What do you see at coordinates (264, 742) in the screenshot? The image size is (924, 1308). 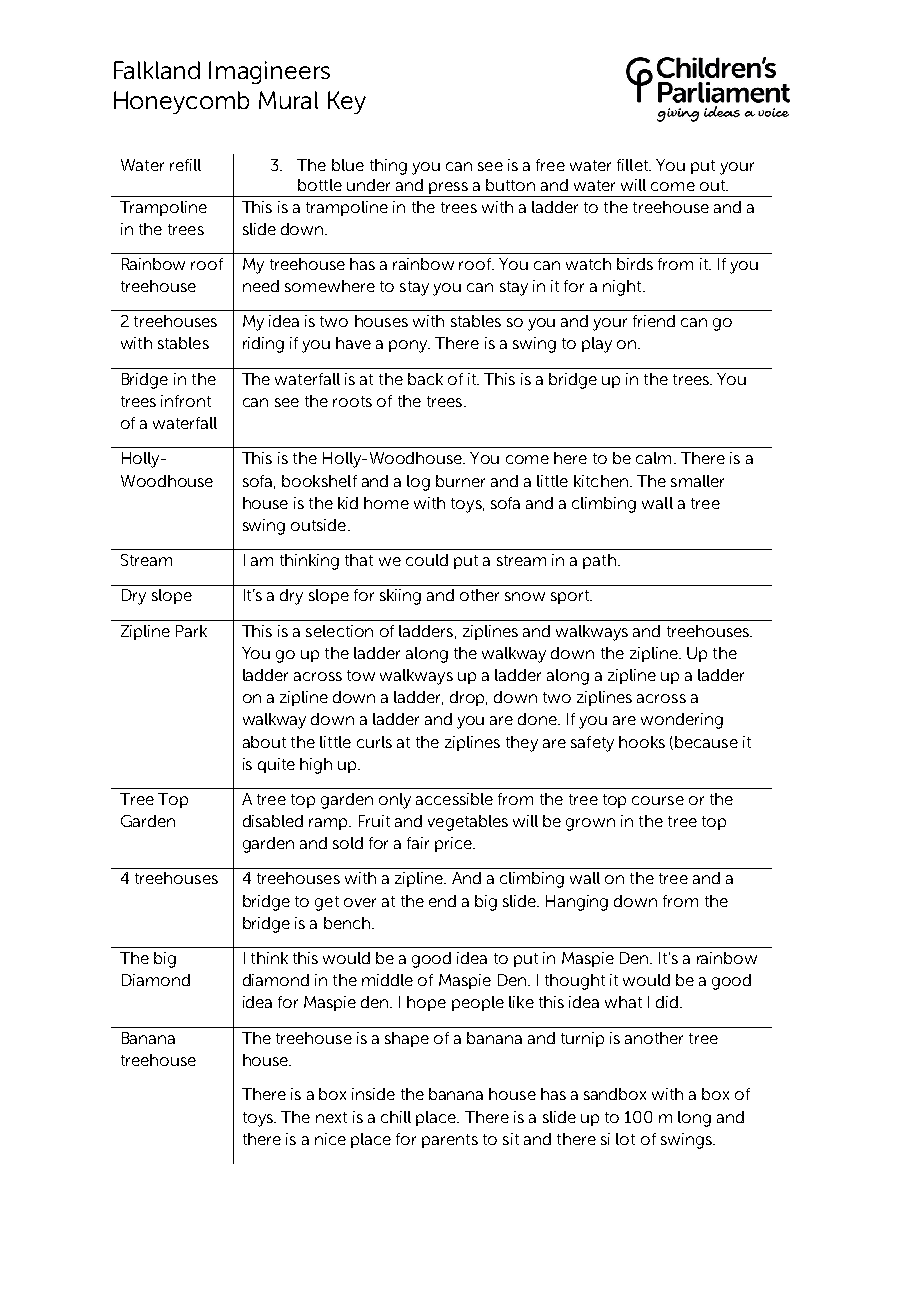 I see `about` at bounding box center [264, 742].
